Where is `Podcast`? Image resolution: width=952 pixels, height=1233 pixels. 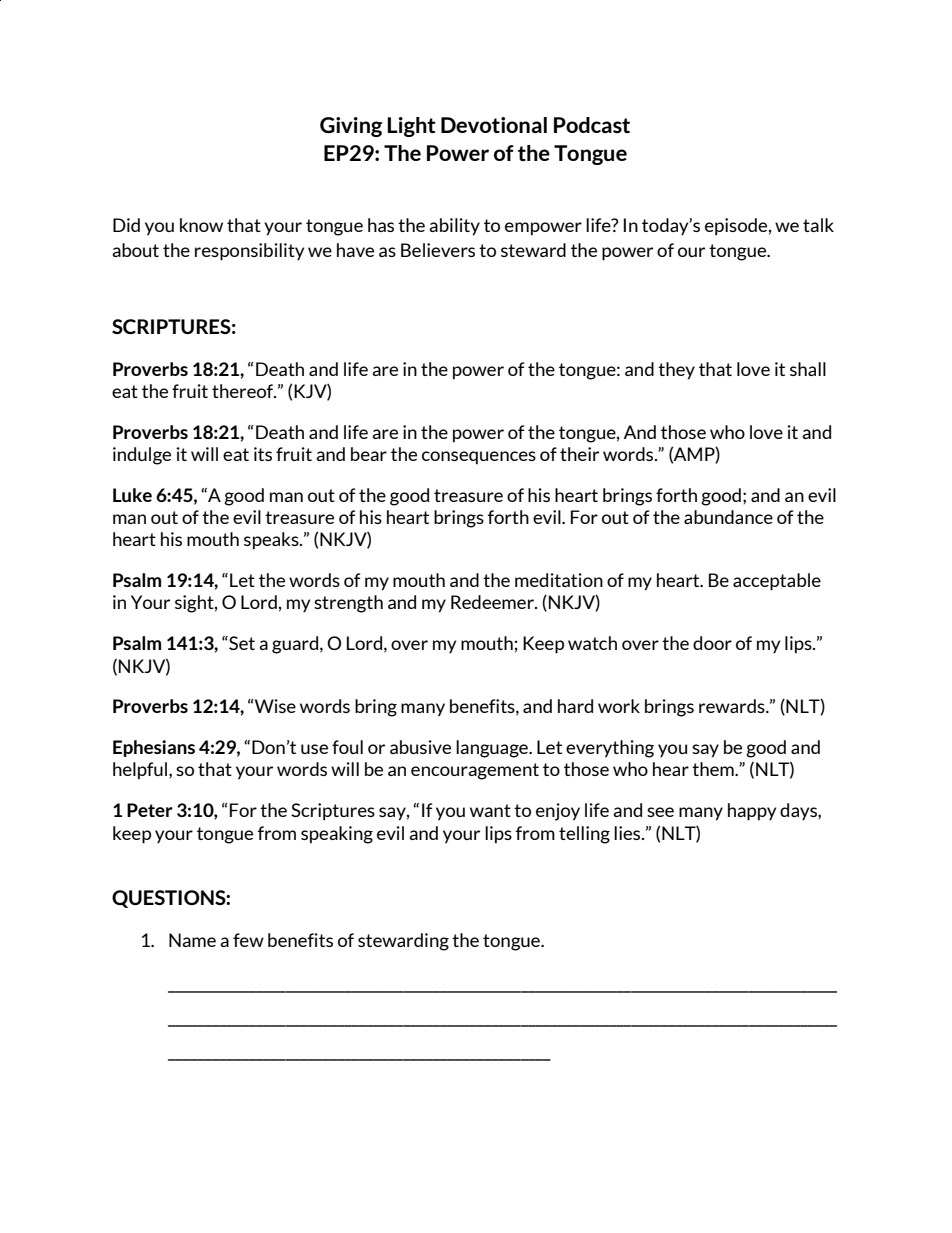 Podcast is located at coordinates (592, 125).
